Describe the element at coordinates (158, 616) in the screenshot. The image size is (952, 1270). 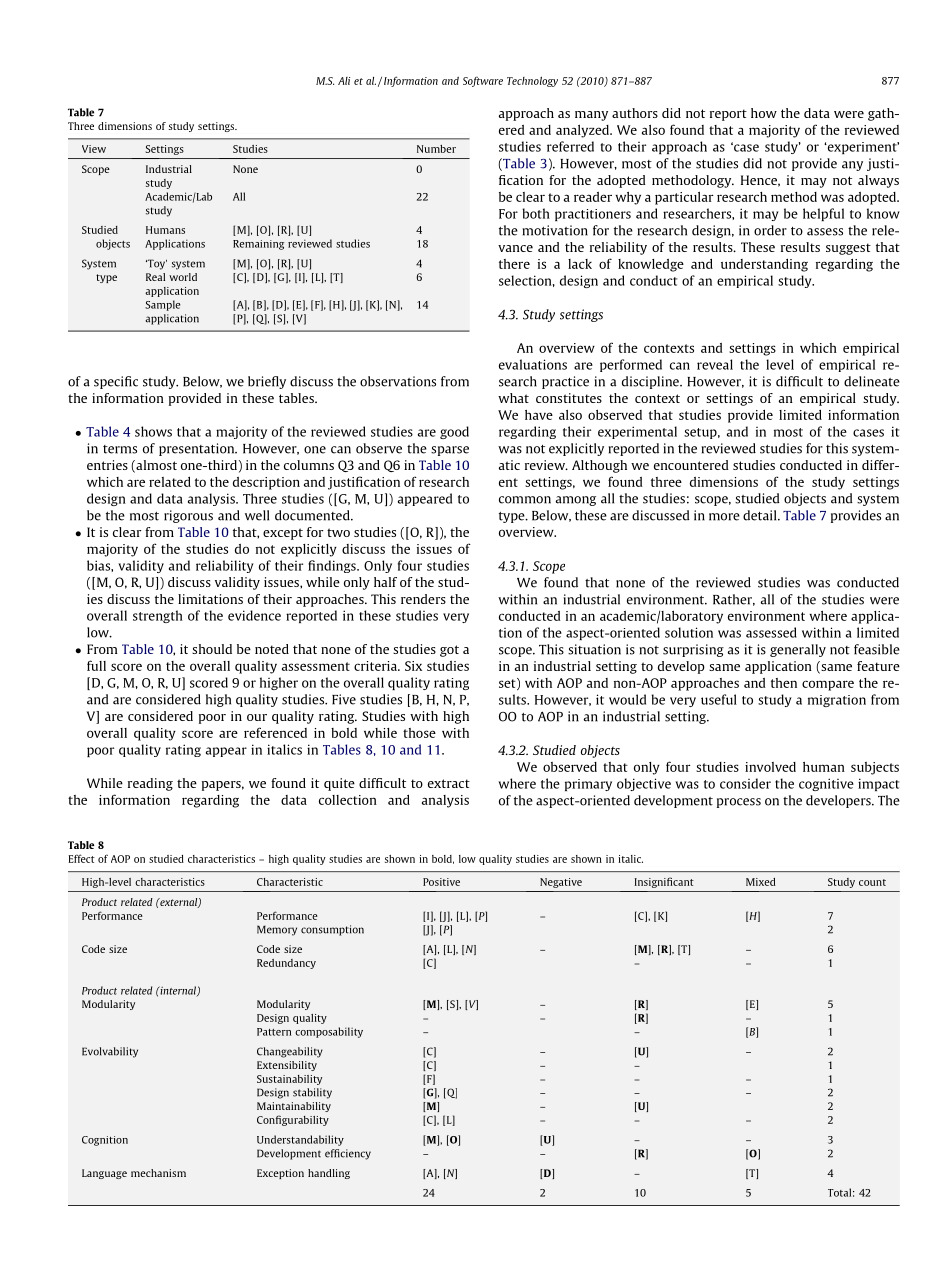
I see `strength` at that location.
